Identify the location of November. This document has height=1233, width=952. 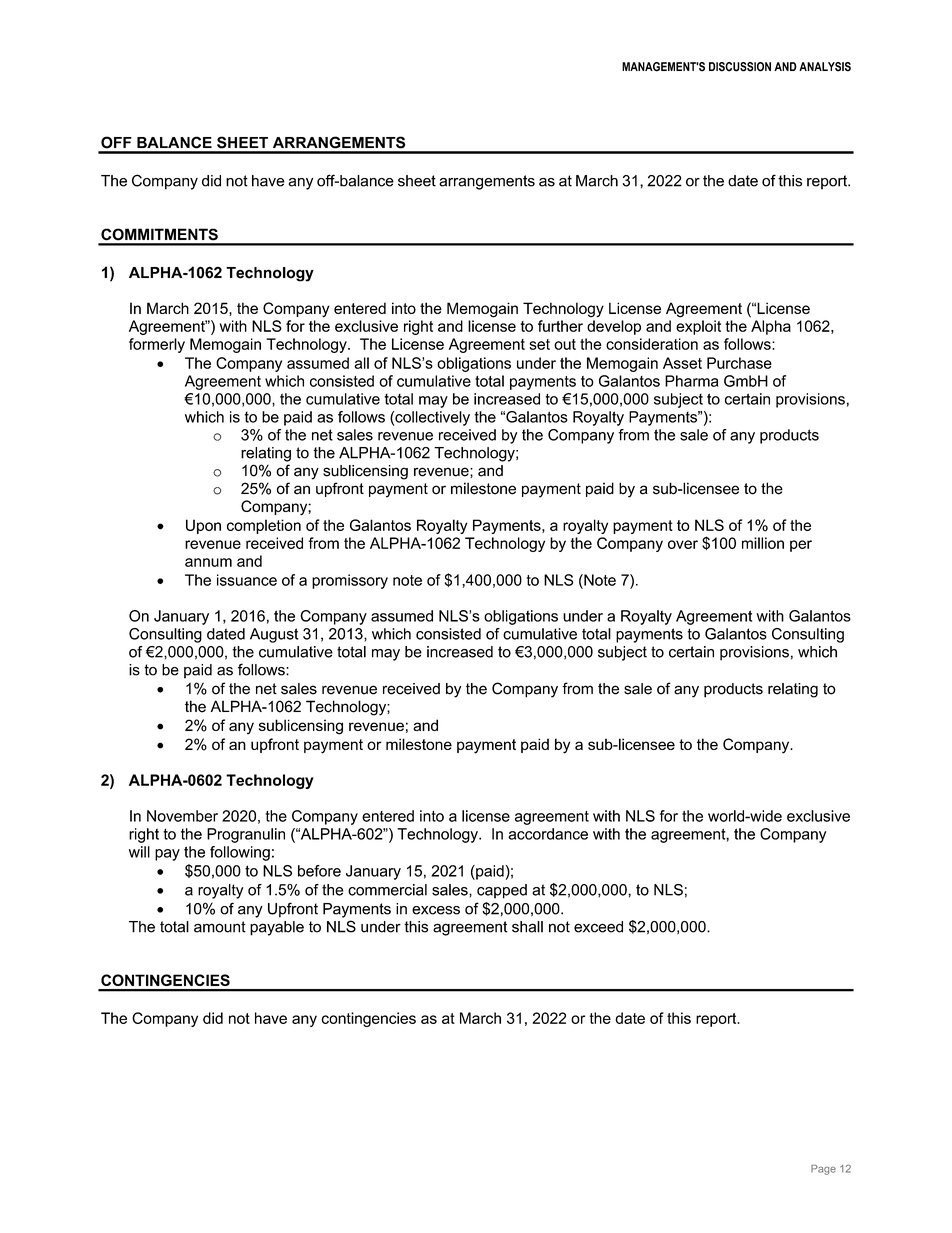
(182, 816).
